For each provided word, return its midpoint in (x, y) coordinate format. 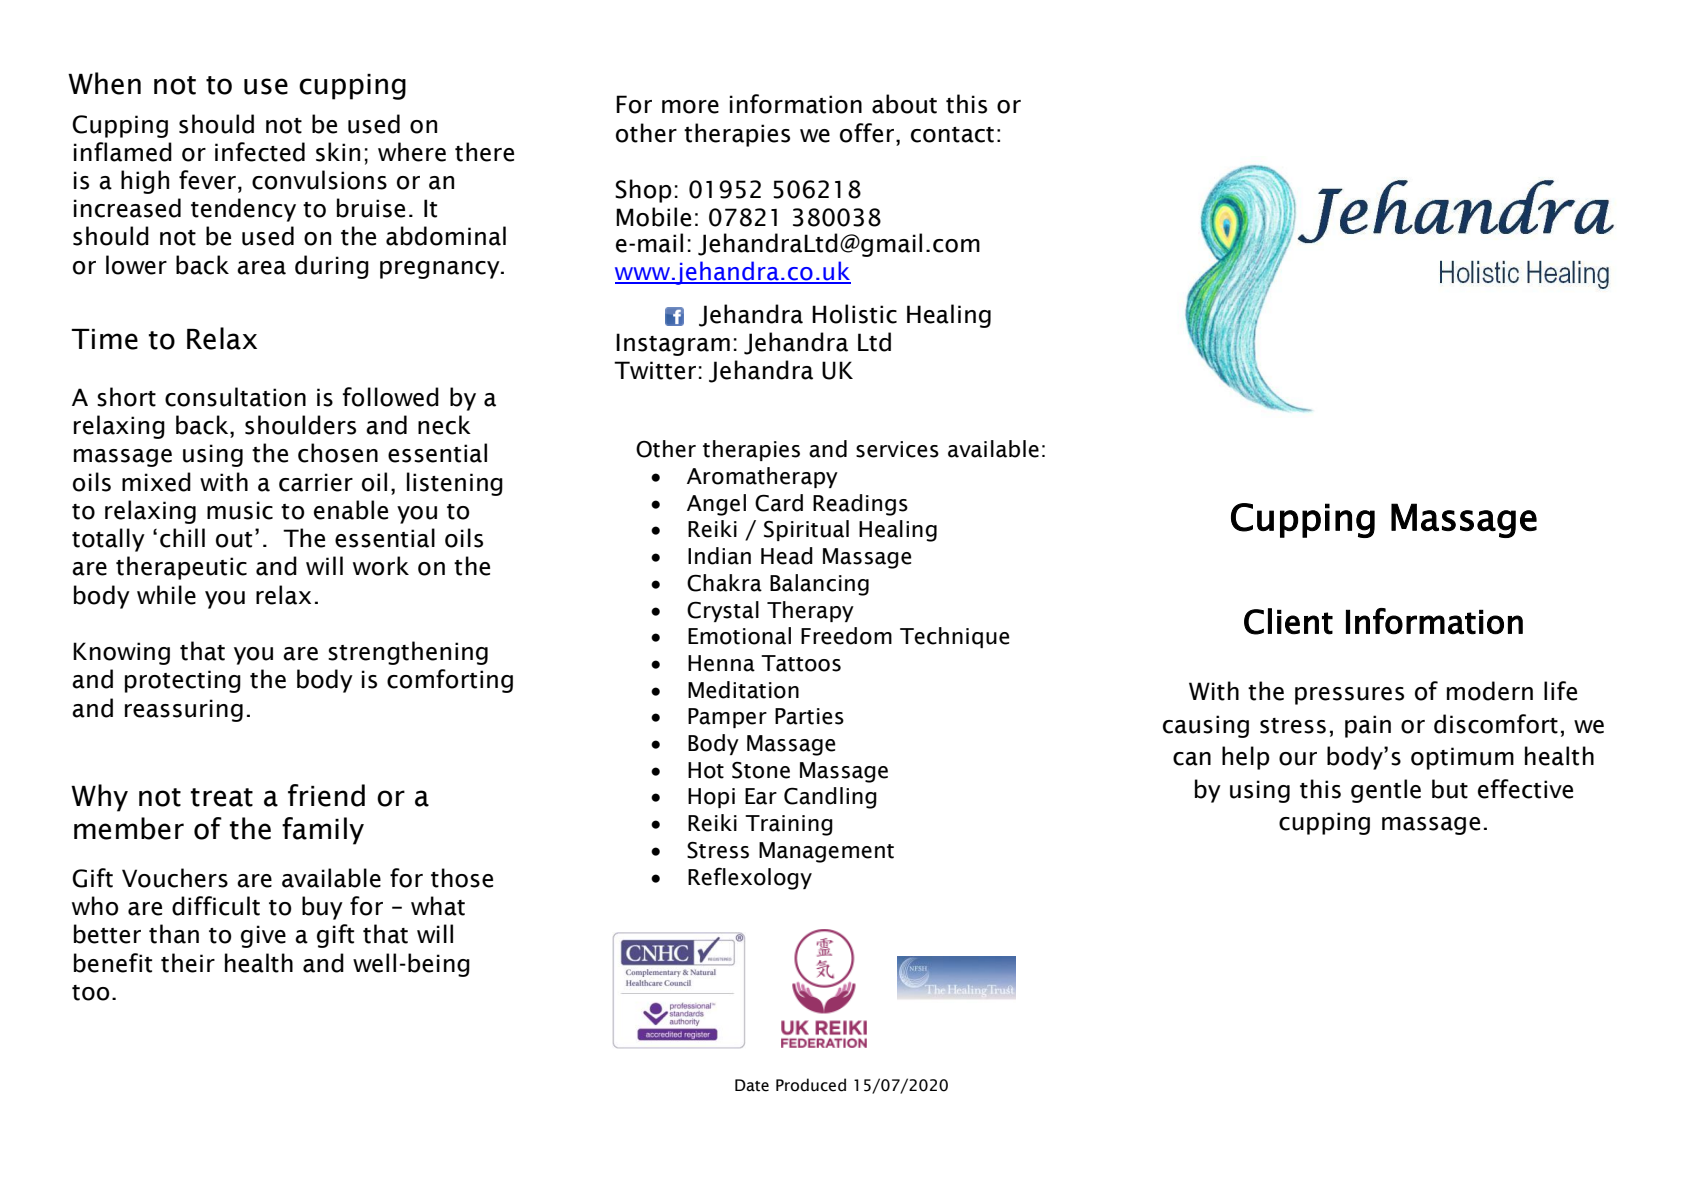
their (188, 963)
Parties (809, 716)
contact (952, 135)
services (897, 449)
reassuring (184, 710)
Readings (860, 505)
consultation (235, 397)
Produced (811, 1085)
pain (1368, 726)
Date (752, 1085)
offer (868, 133)
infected (260, 152)
